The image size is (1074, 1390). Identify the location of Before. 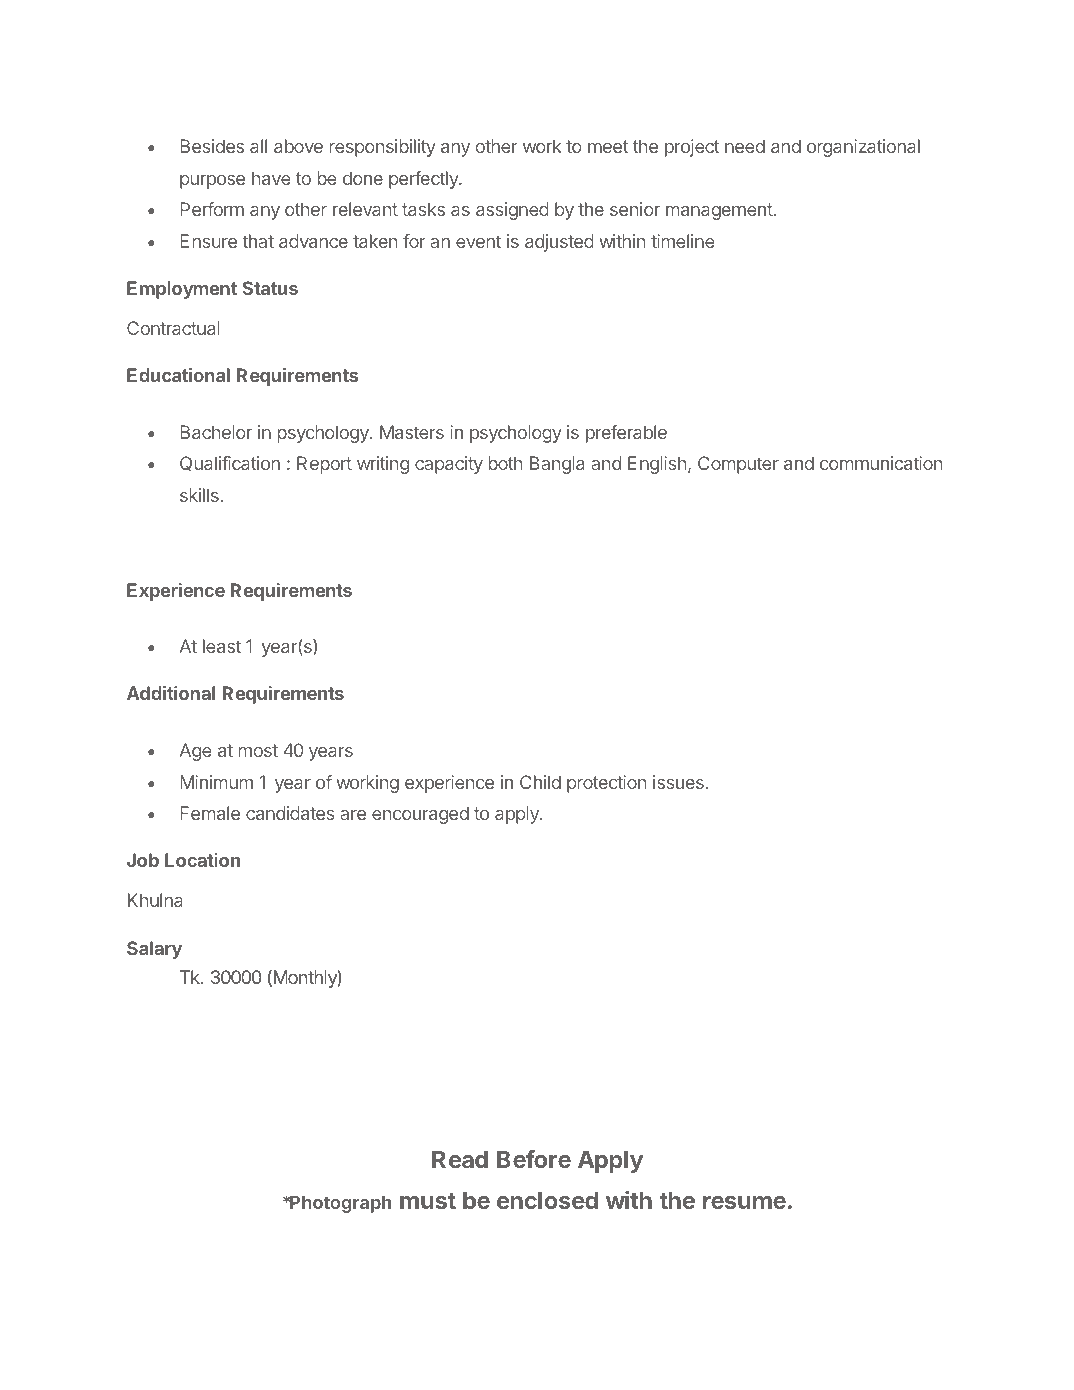
(534, 1159).
